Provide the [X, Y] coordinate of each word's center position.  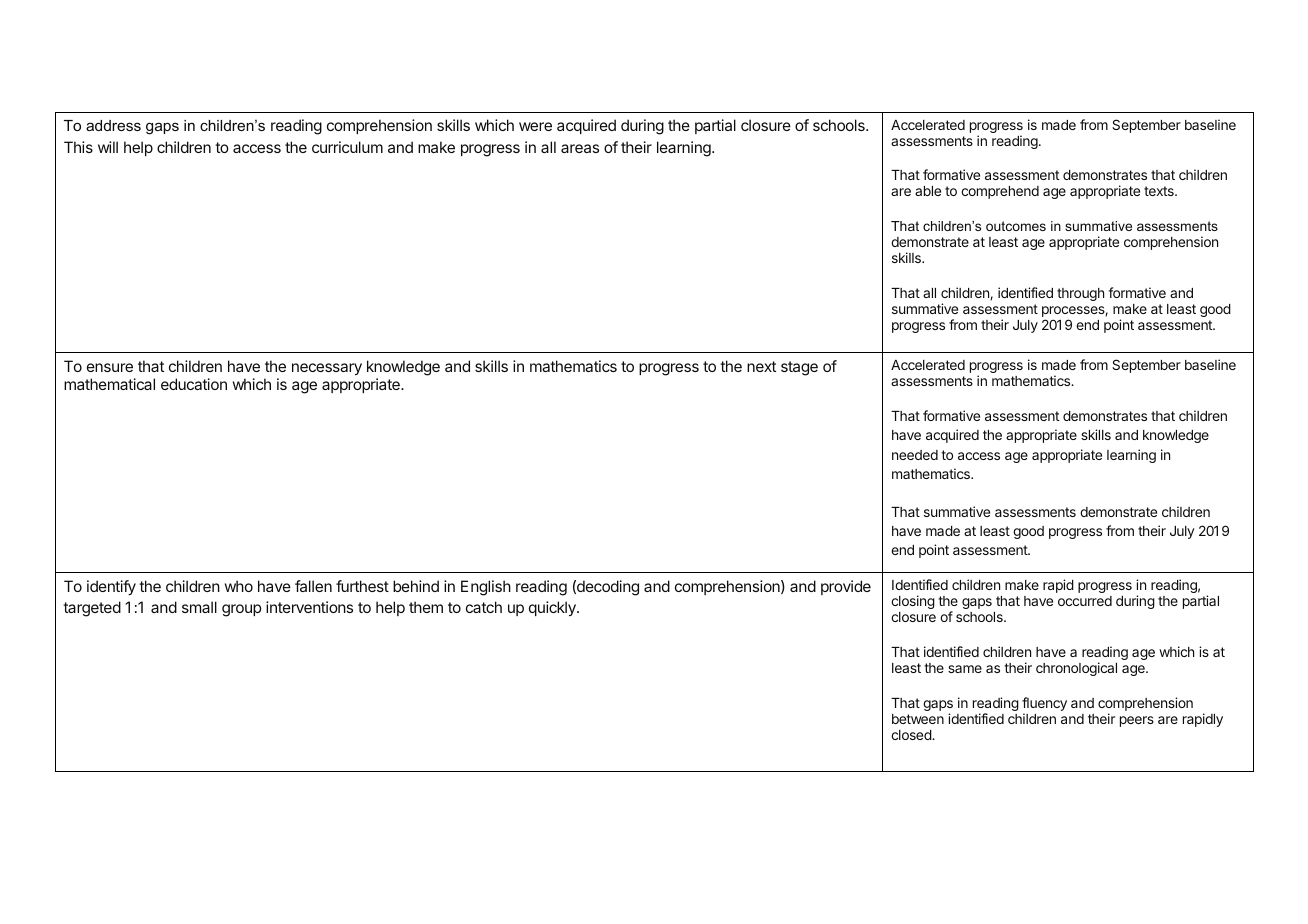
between [918, 719]
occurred [1085, 601]
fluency [1044, 704]
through [1080, 294]
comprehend [1000, 192]
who [239, 586]
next [761, 366]
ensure [110, 367]
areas [580, 148]
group [241, 610]
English [486, 588]
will [108, 147]
